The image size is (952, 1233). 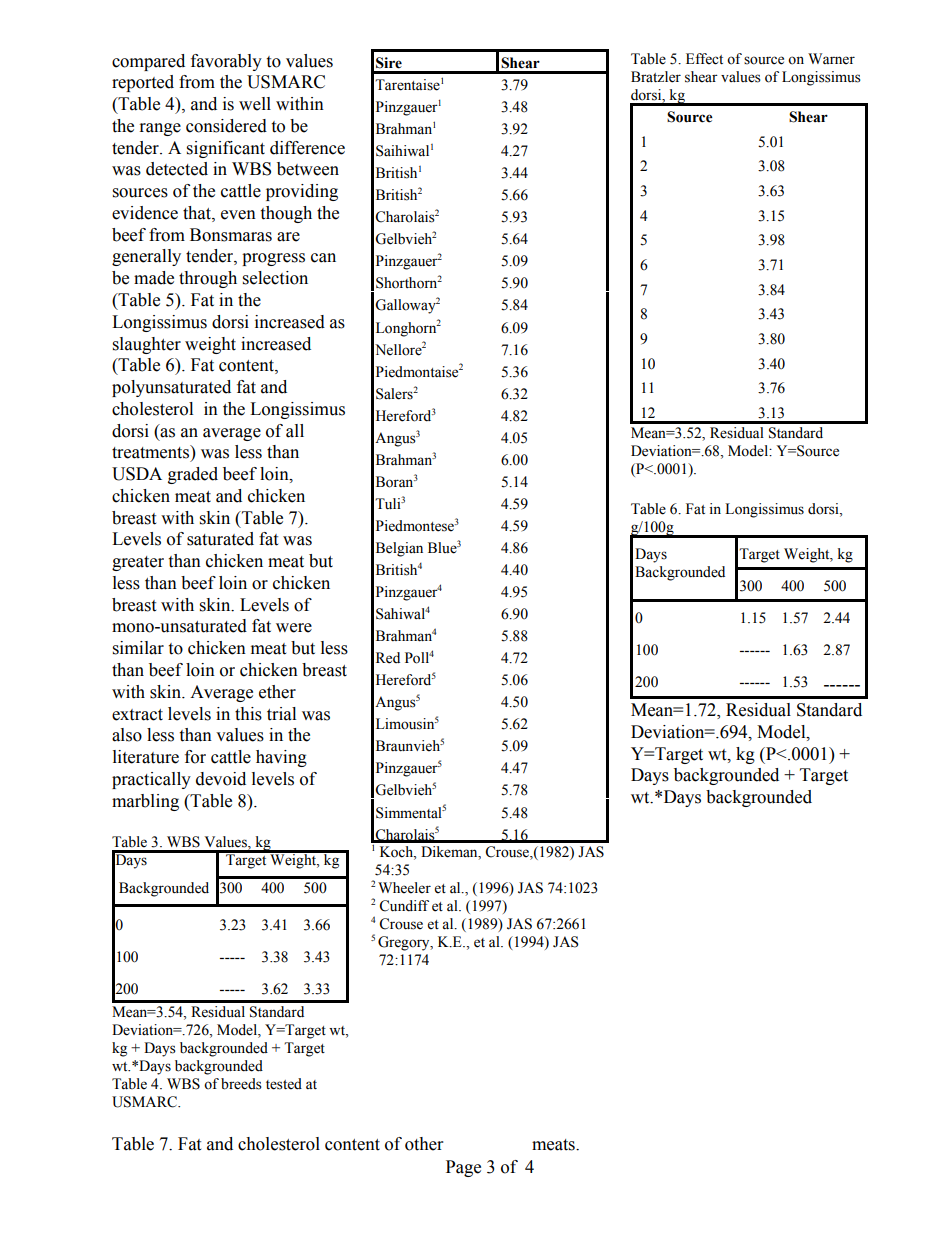 What do you see at coordinates (704, 59) in the document?
I see `Effect` at bounding box center [704, 59].
